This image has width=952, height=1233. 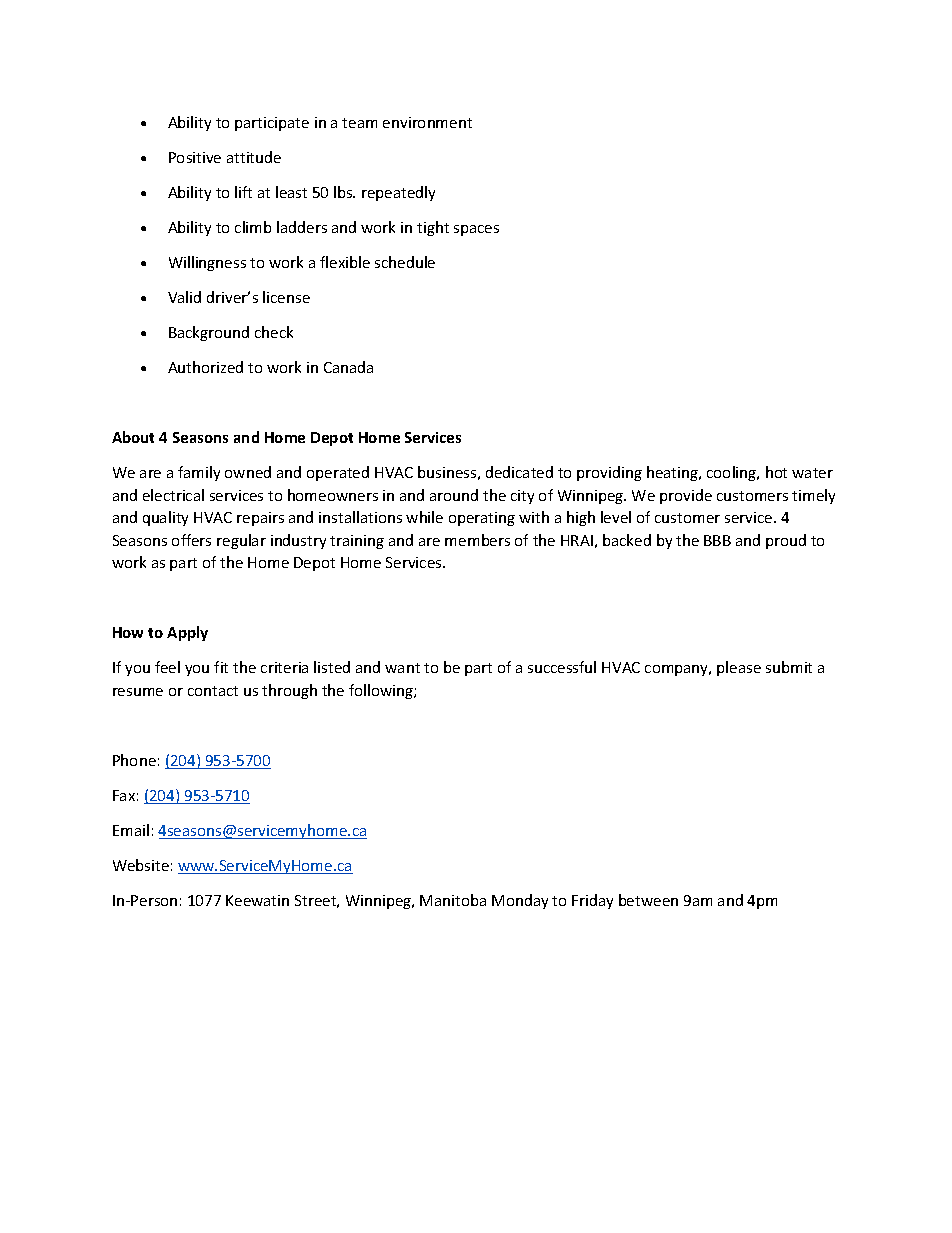 I want to click on spaces, so click(x=476, y=230).
